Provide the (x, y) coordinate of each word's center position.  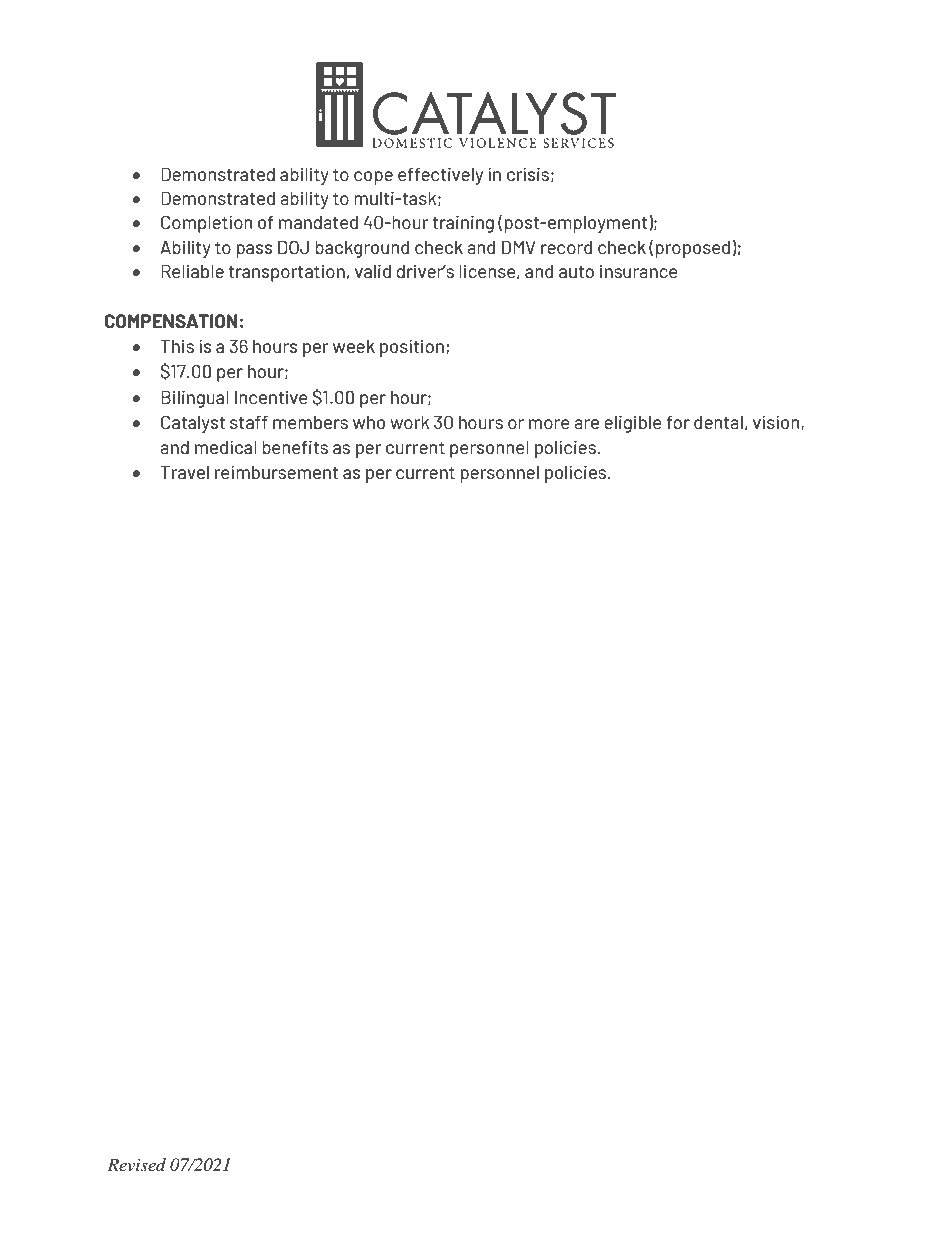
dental (718, 422)
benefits (295, 447)
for (678, 422)
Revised (136, 1164)
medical (226, 447)
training (463, 224)
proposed (693, 249)
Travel (184, 472)
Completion (206, 224)
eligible (633, 424)
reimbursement (276, 472)
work (409, 422)
